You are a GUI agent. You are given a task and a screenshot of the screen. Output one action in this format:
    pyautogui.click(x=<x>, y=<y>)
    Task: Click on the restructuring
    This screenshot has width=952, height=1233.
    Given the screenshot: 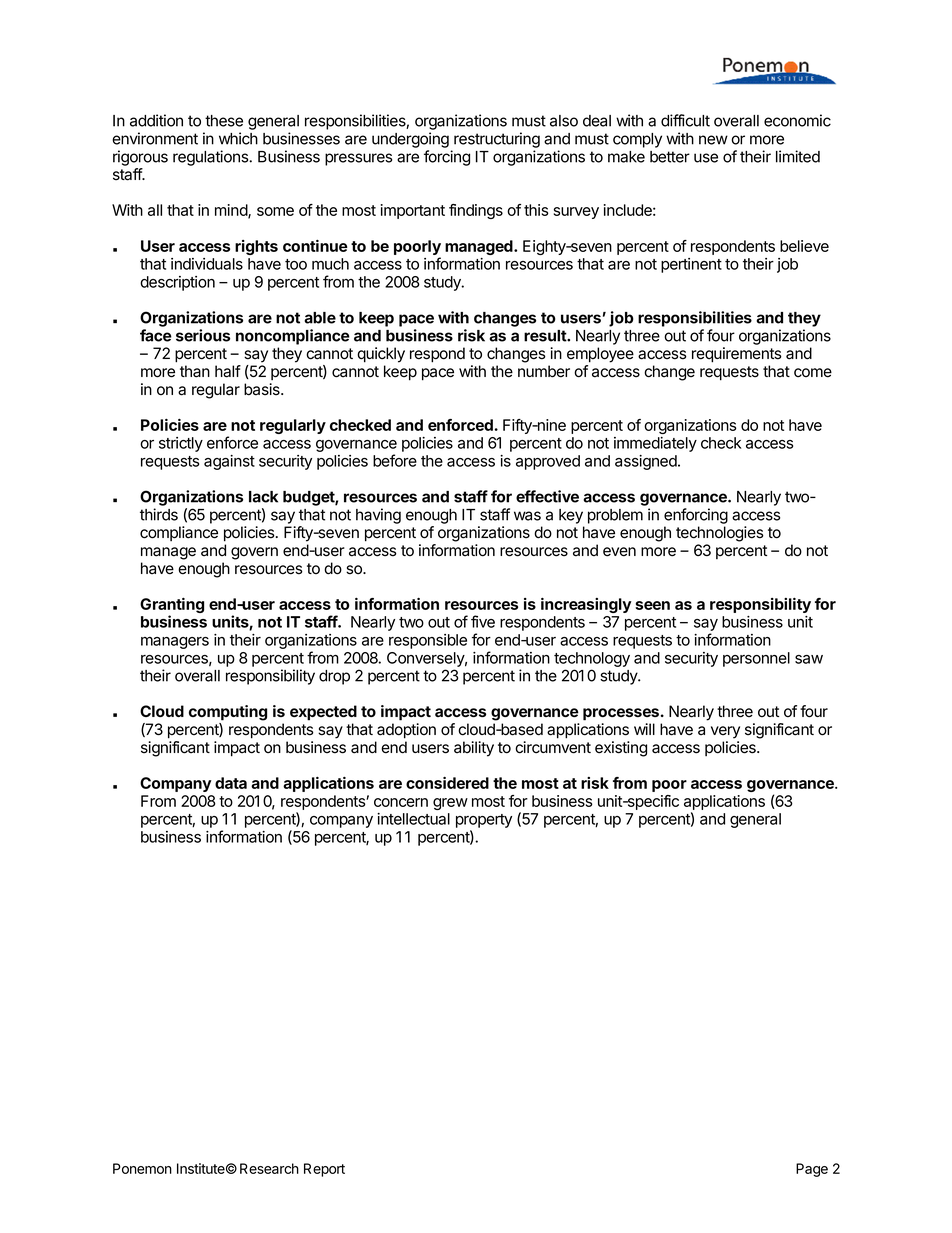 What is the action you would take?
    pyautogui.click(x=497, y=140)
